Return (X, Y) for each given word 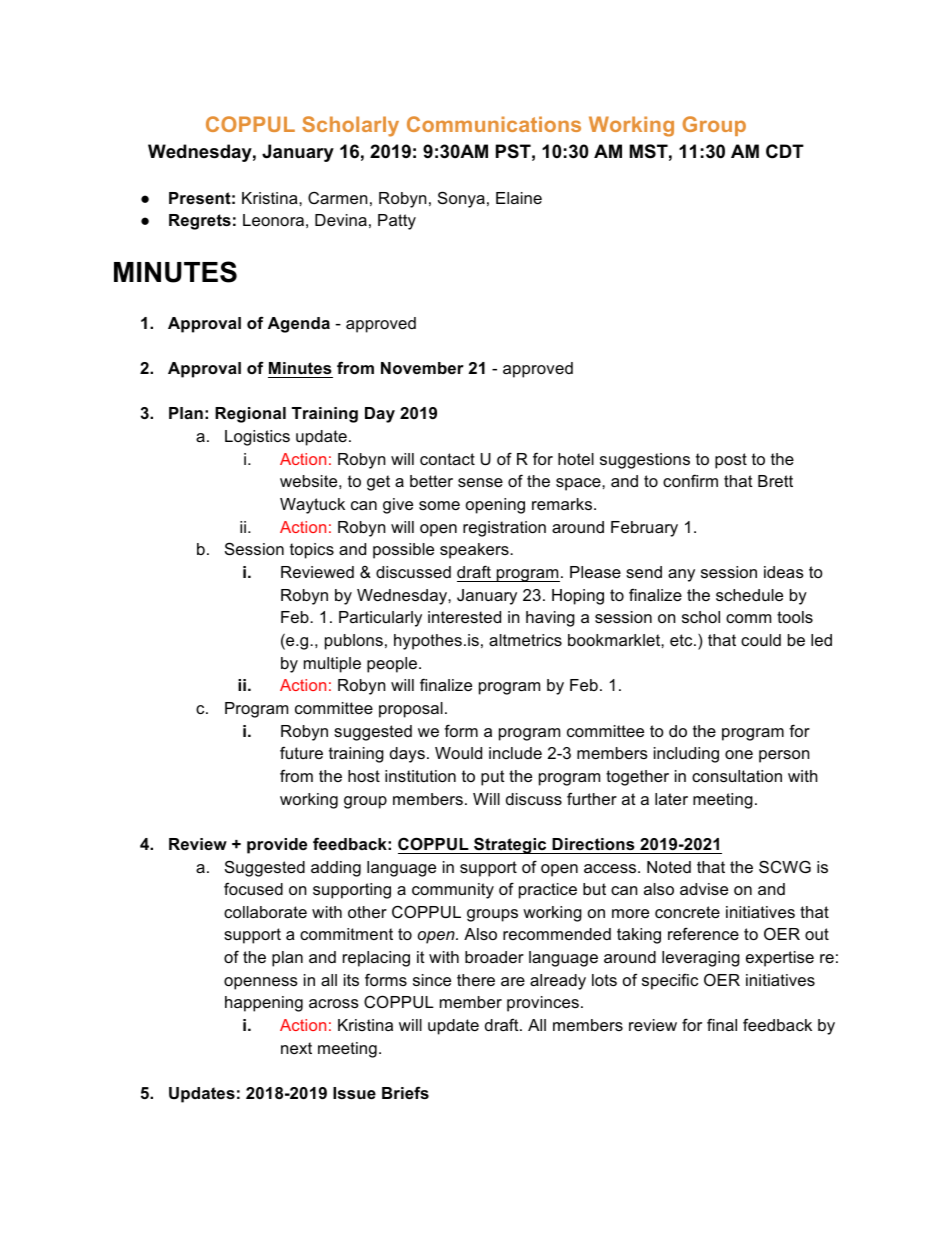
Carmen (337, 198)
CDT (785, 151)
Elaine (519, 198)
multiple (332, 665)
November (422, 368)
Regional (250, 415)
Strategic (510, 845)
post (731, 461)
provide (277, 846)
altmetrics (525, 640)
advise (704, 889)
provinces (543, 1004)
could (761, 640)
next (296, 1048)
